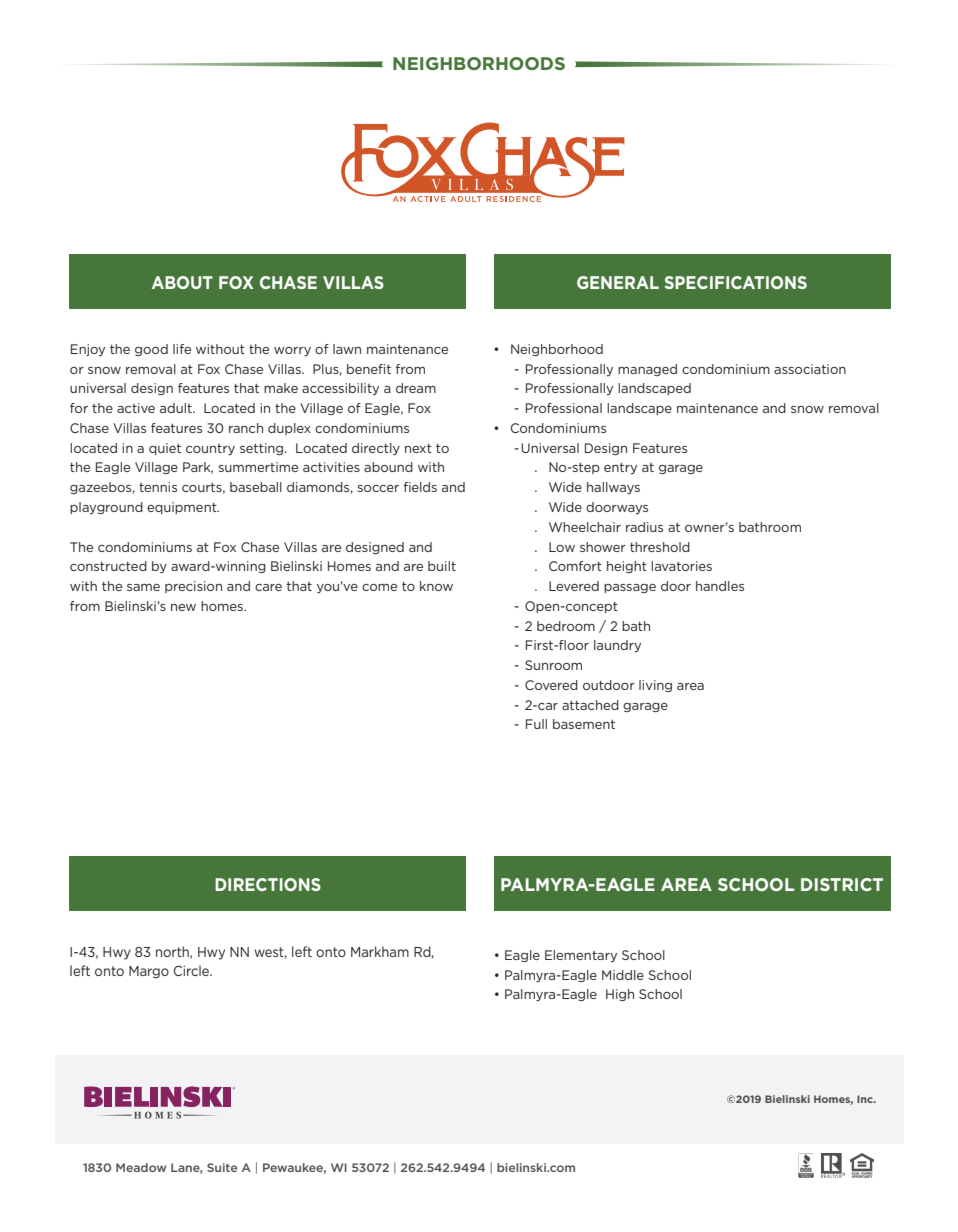 The image size is (958, 1232). I want to click on living, so click(655, 686).
